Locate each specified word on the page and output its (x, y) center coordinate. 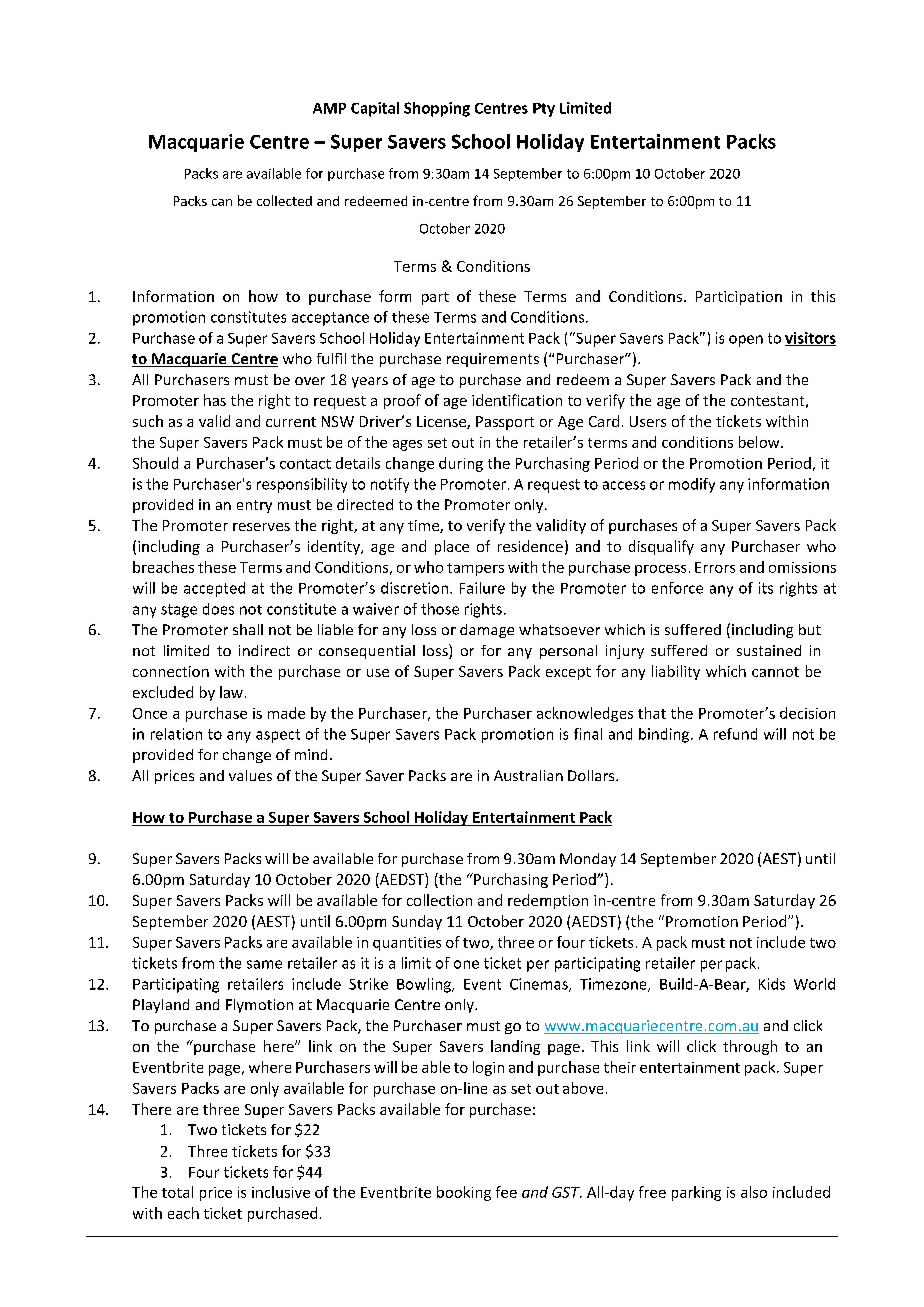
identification (517, 400)
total (177, 1192)
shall (248, 629)
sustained (769, 650)
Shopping (437, 109)
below (760, 442)
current (291, 422)
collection (439, 900)
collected (284, 200)
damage (487, 631)
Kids (772, 984)
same (264, 964)
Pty (544, 110)
